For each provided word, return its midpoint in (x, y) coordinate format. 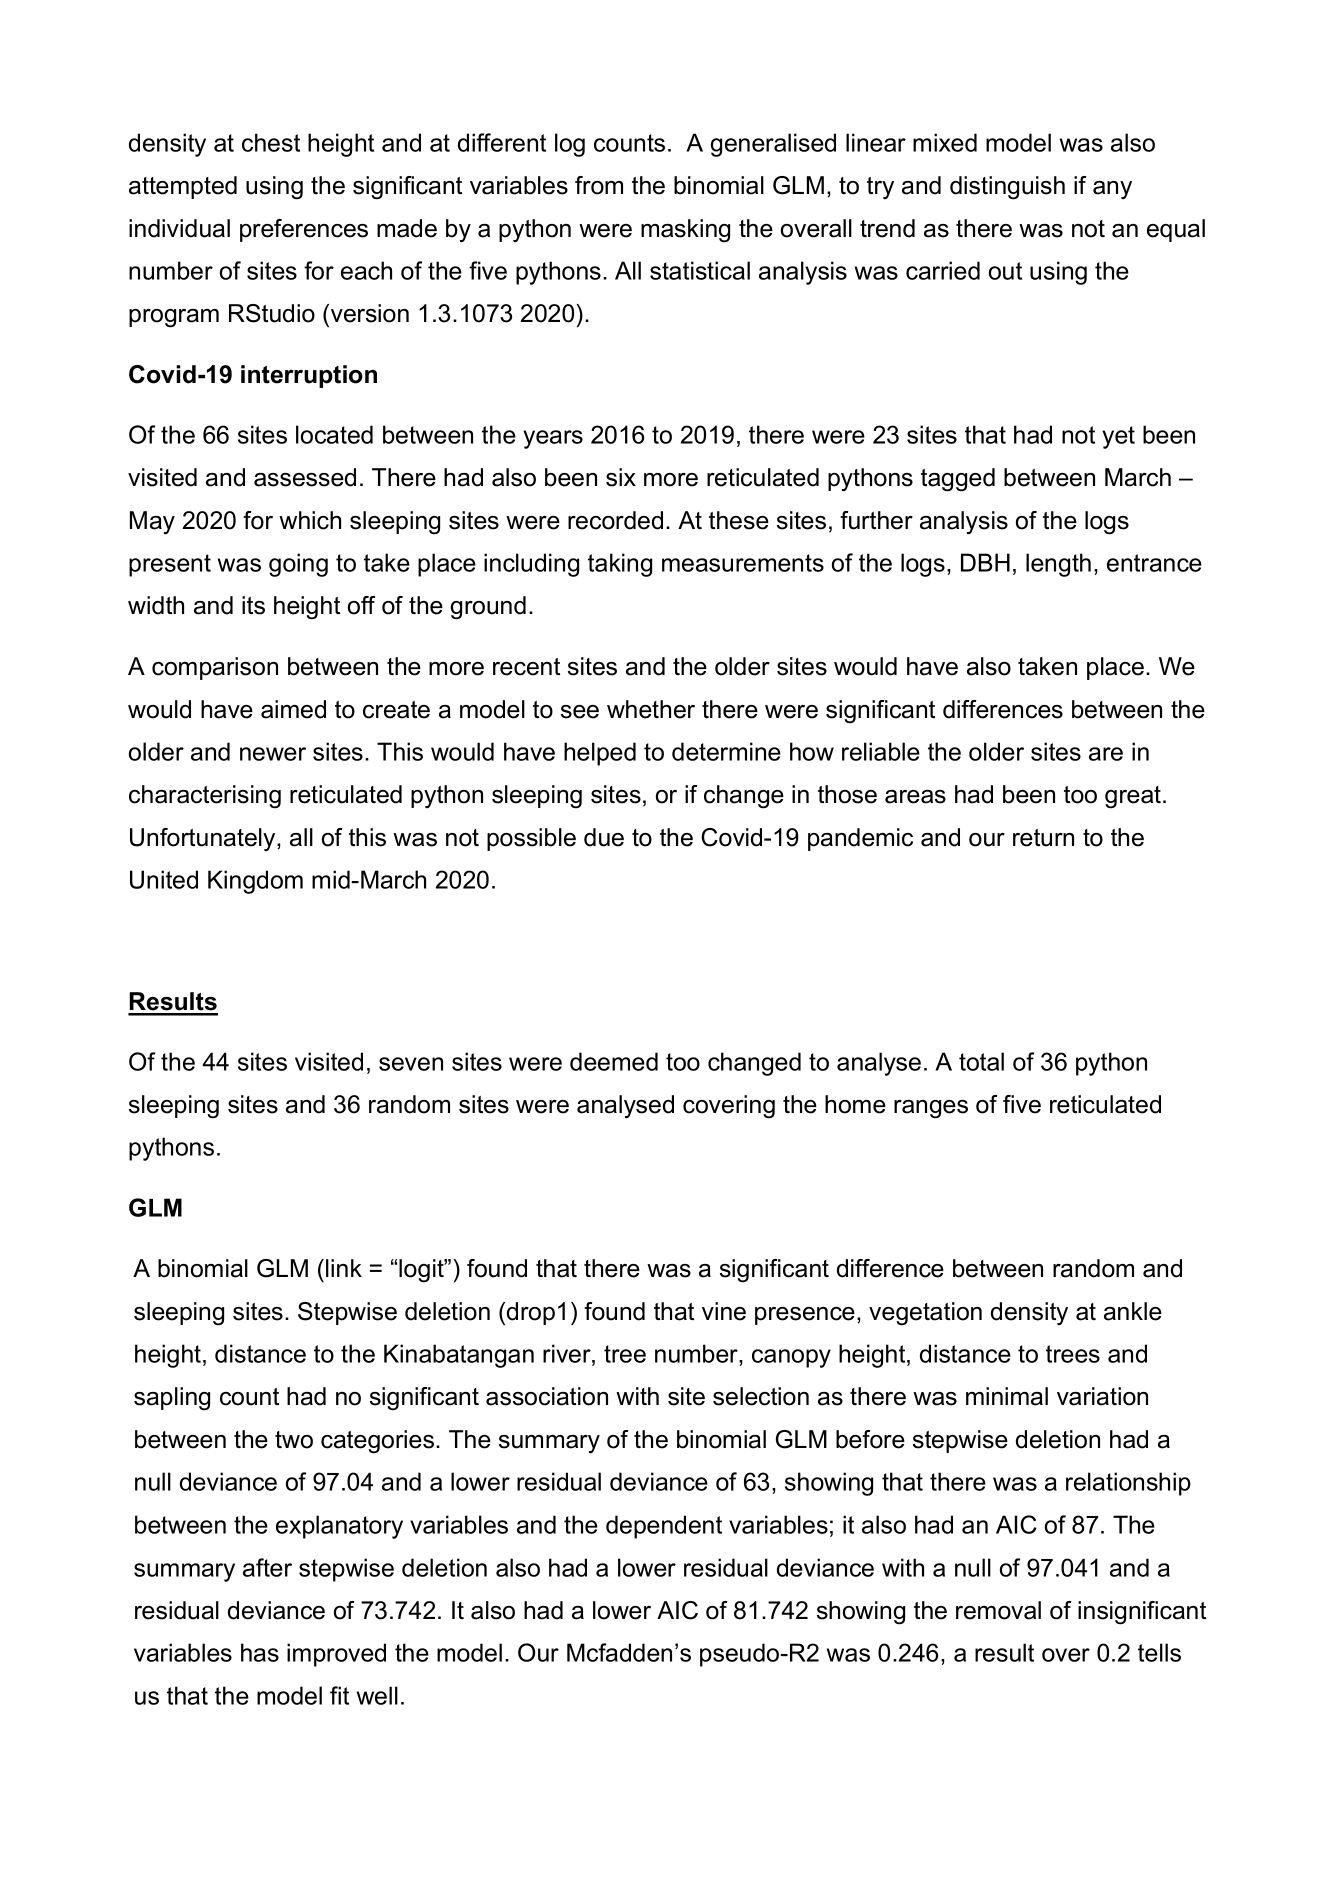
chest (271, 142)
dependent (664, 1527)
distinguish (1007, 188)
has (260, 1652)
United (164, 879)
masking (685, 231)
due (604, 837)
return (1043, 838)
